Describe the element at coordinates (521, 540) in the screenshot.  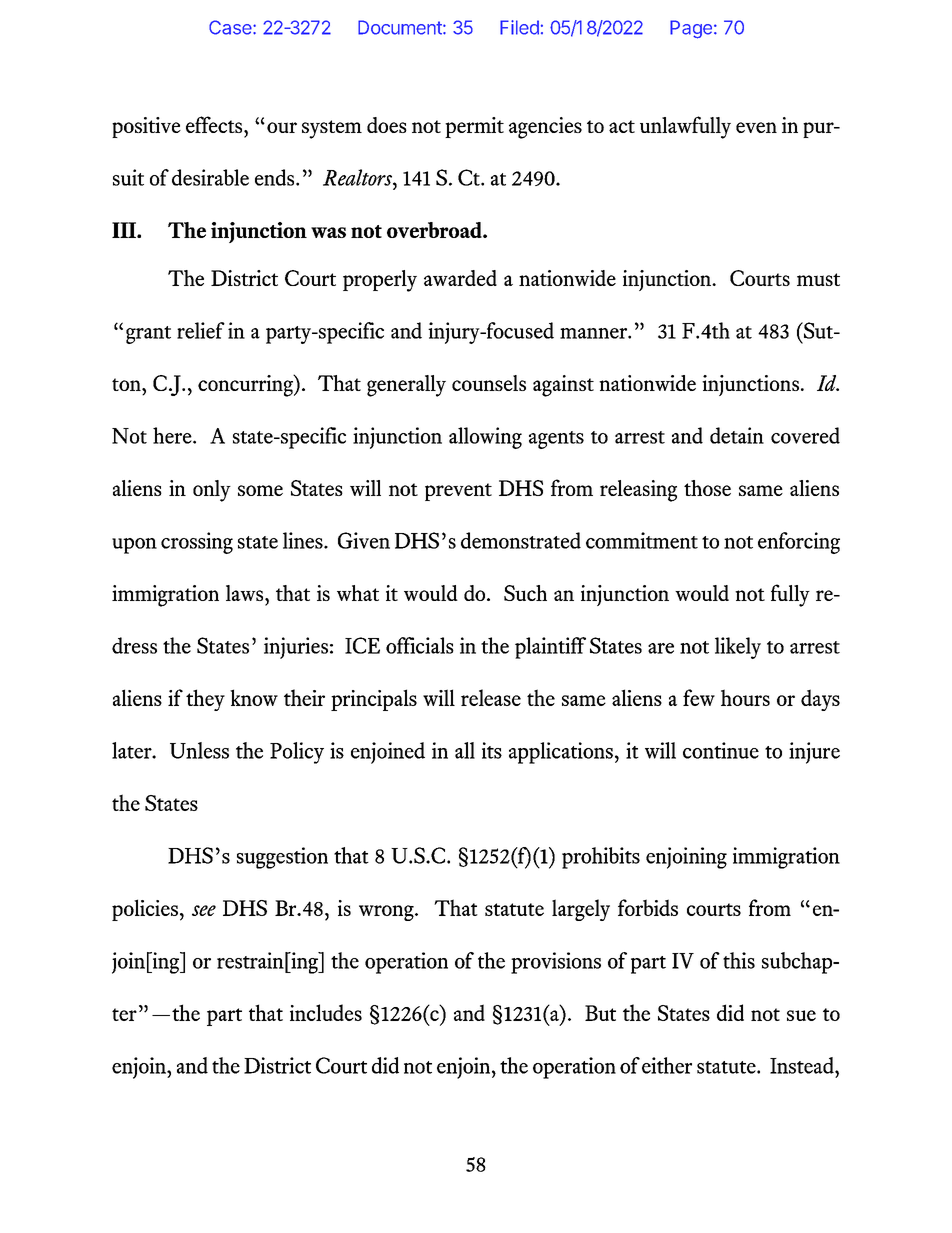
I see `demonstrated` at that location.
